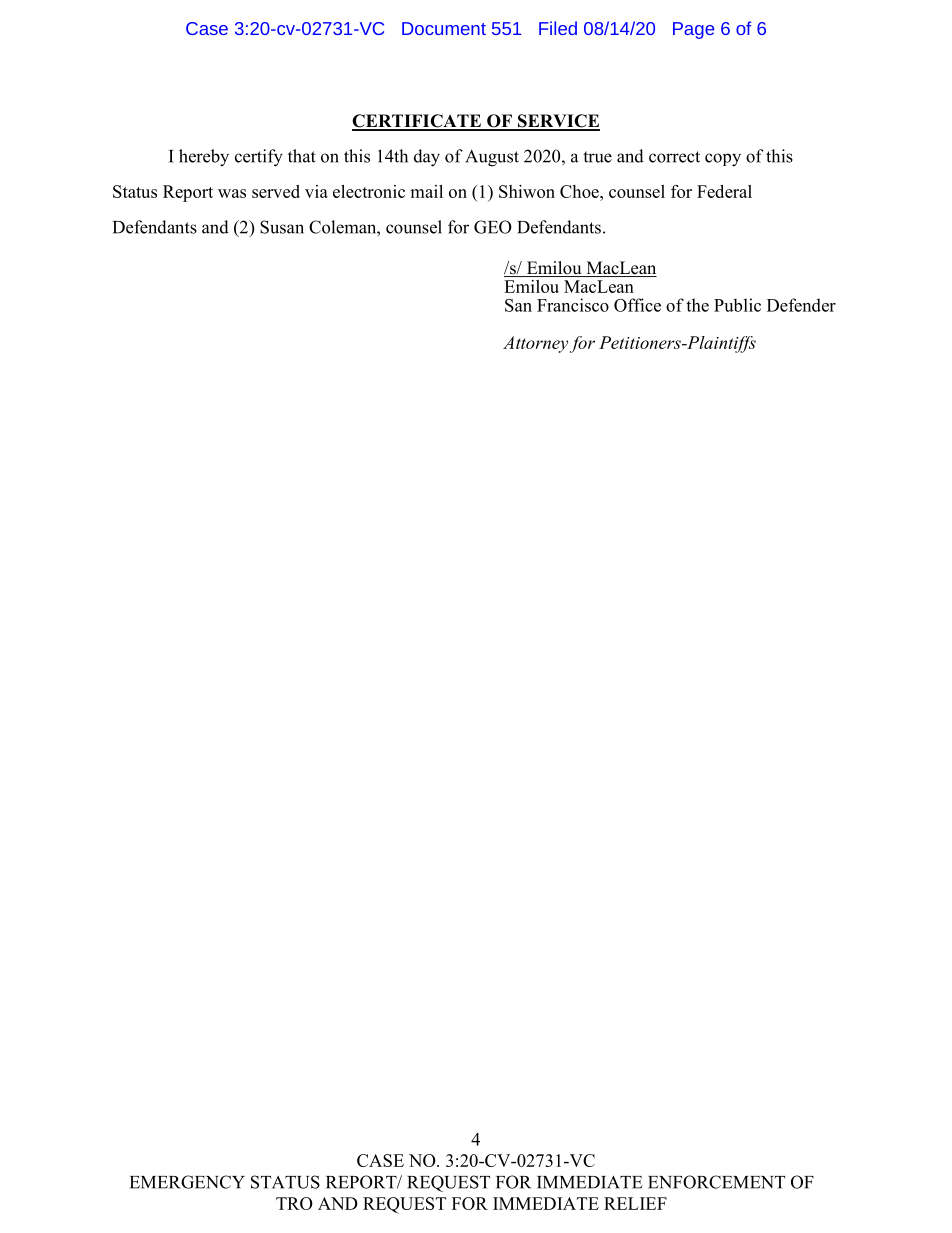 The height and width of the screenshot is (1233, 952). What do you see at coordinates (737, 305) in the screenshot?
I see `Public` at bounding box center [737, 305].
